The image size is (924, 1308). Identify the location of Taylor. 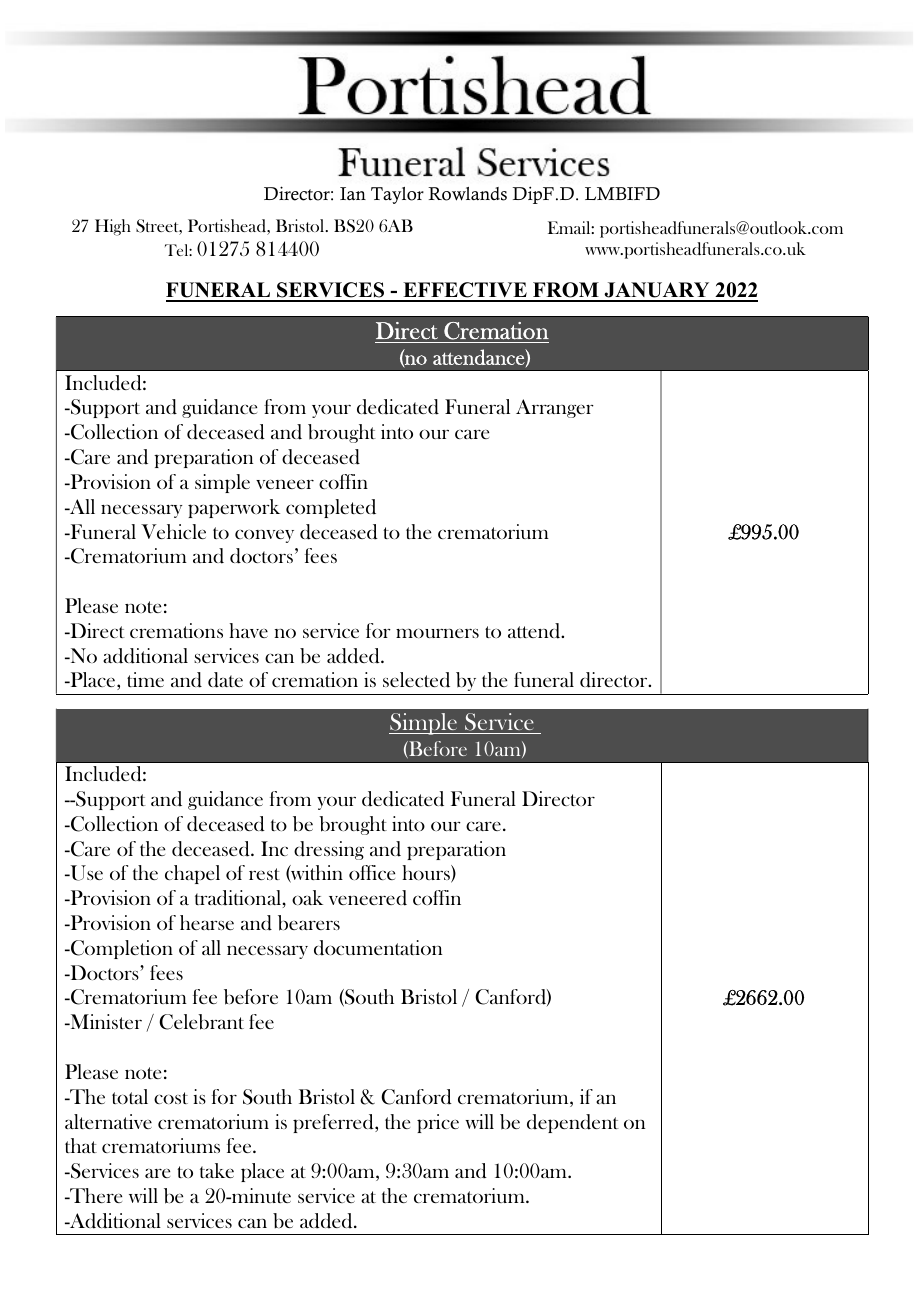
(397, 195).
